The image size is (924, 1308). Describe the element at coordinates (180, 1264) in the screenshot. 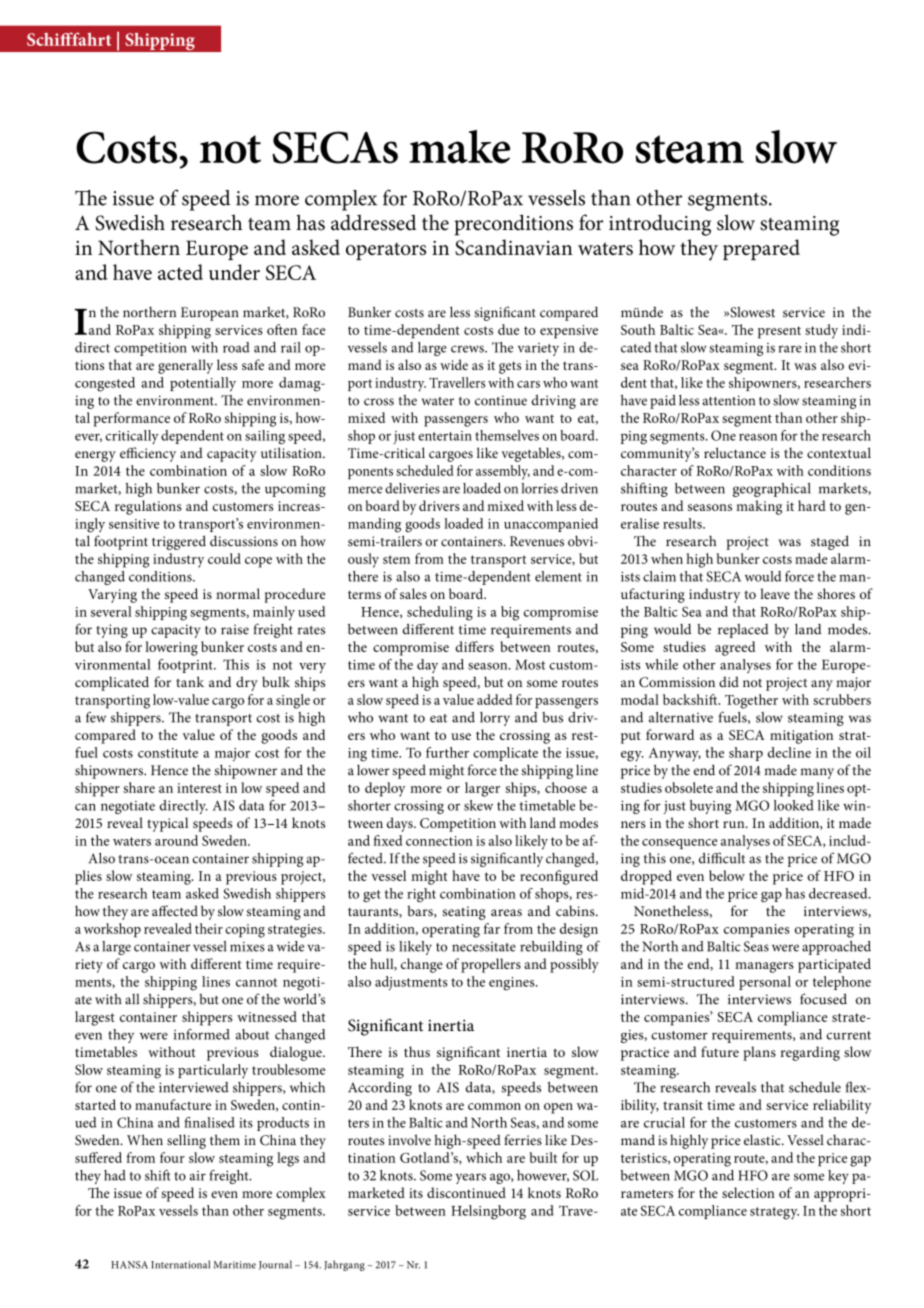

I see `International` at that location.
